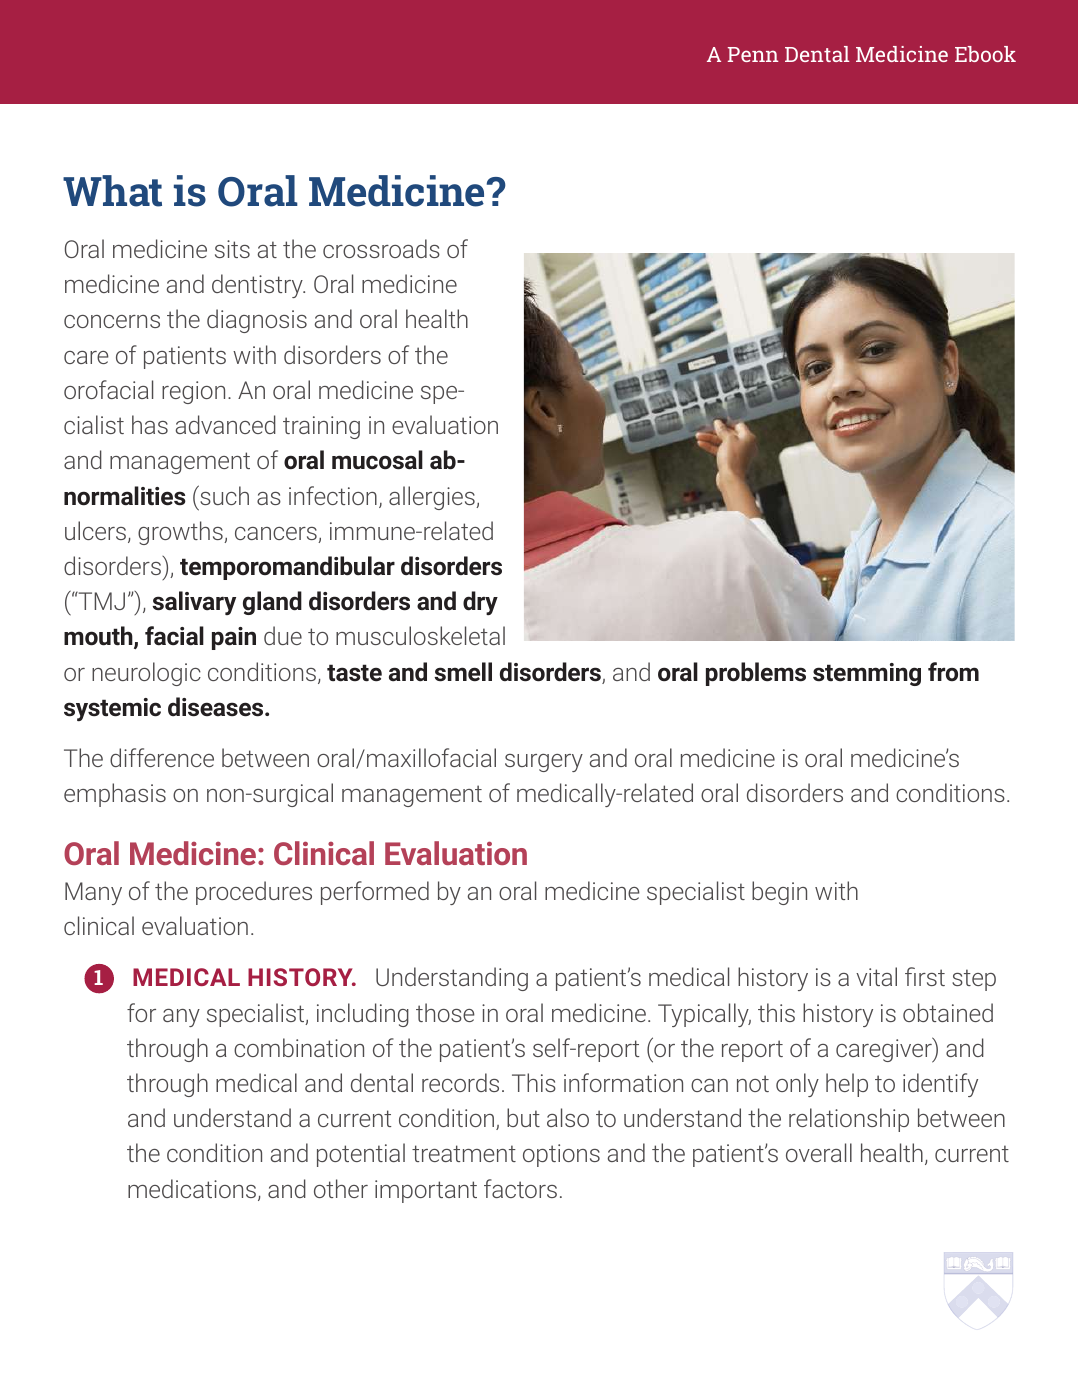  I want to click on surgery, so click(544, 763).
